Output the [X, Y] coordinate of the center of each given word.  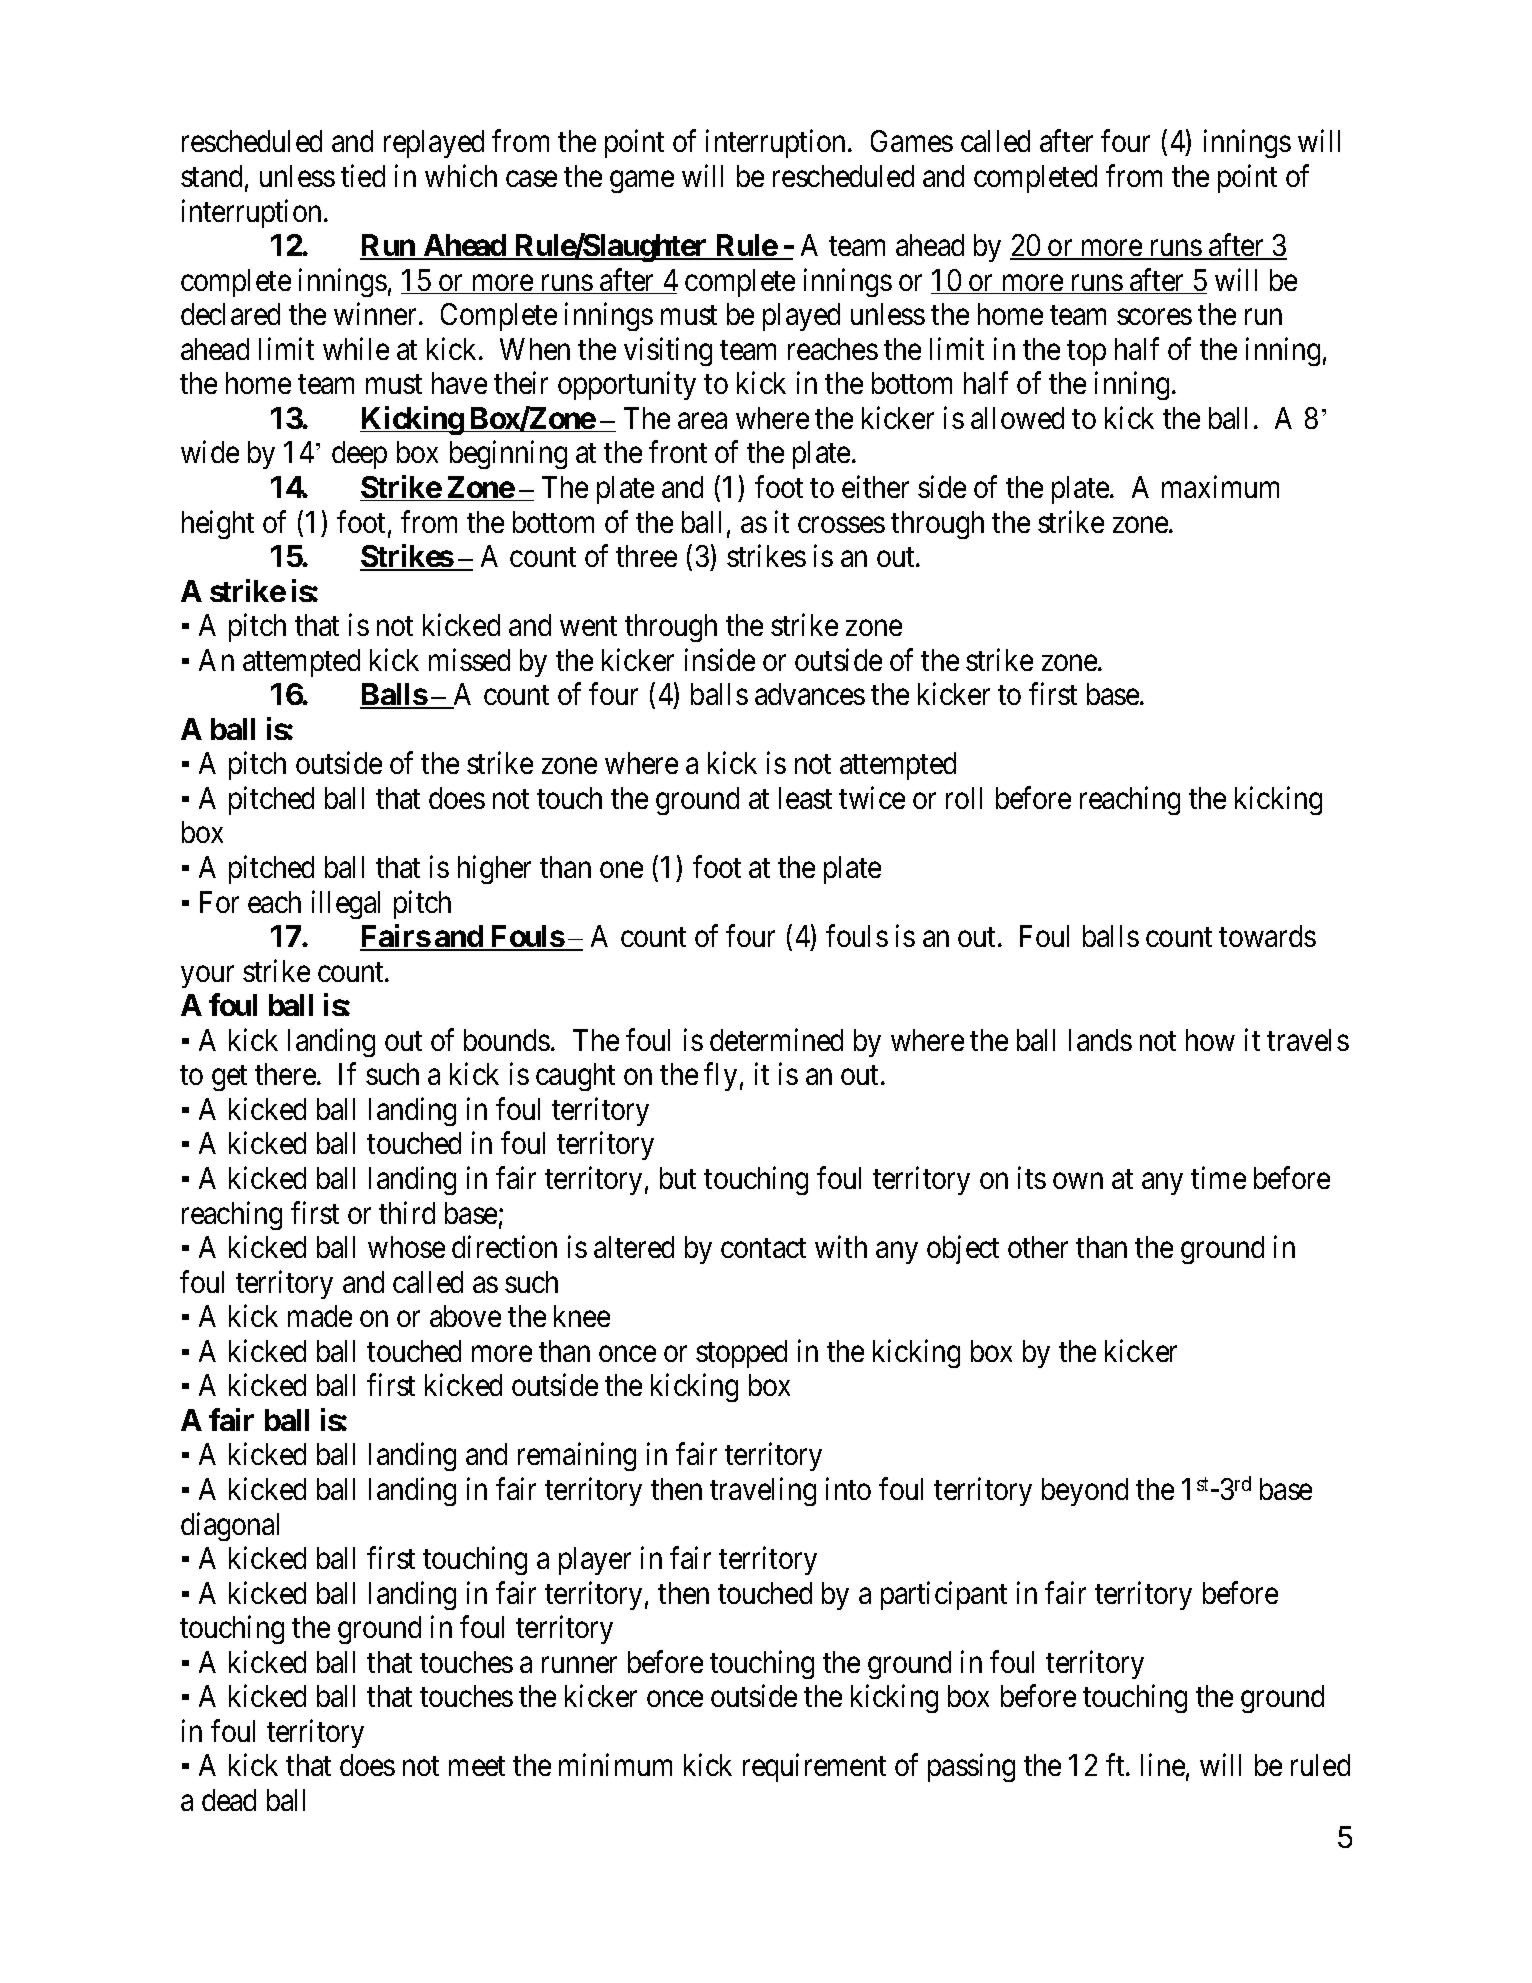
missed [469, 659]
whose [406, 1247]
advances [810, 694]
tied [363, 176]
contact [763, 1248]
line [1163, 1765]
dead [229, 1800]
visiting [668, 351]
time [1218, 1178]
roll [964, 798]
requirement [814, 1768]
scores [1154, 317]
